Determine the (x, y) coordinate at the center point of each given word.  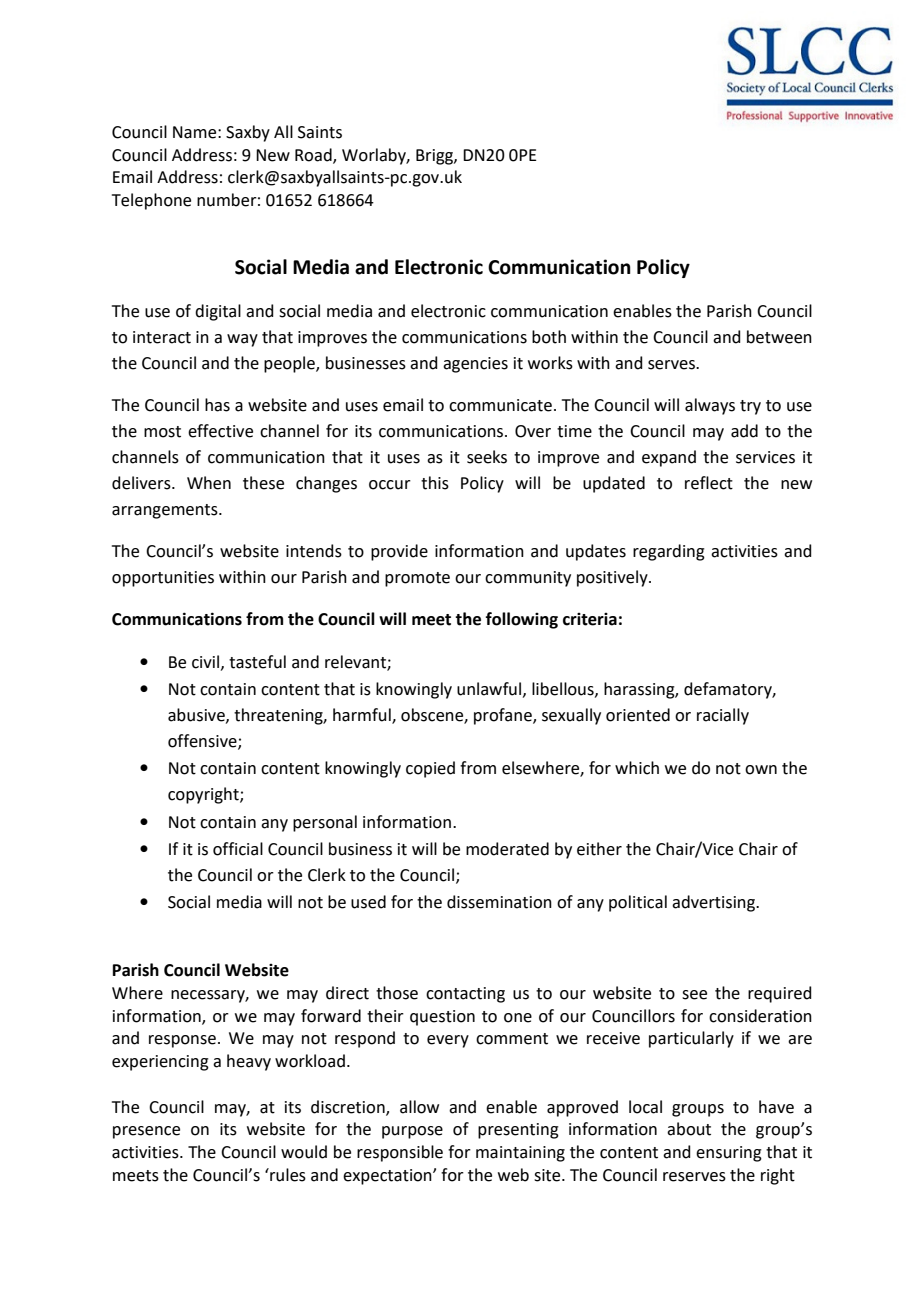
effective (220, 431)
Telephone (151, 201)
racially (723, 716)
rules (287, 1175)
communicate (500, 405)
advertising (715, 903)
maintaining (520, 1154)
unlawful (489, 689)
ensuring (729, 1154)
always (710, 406)
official (238, 849)
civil (207, 662)
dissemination (499, 902)
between (779, 337)
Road (314, 155)
